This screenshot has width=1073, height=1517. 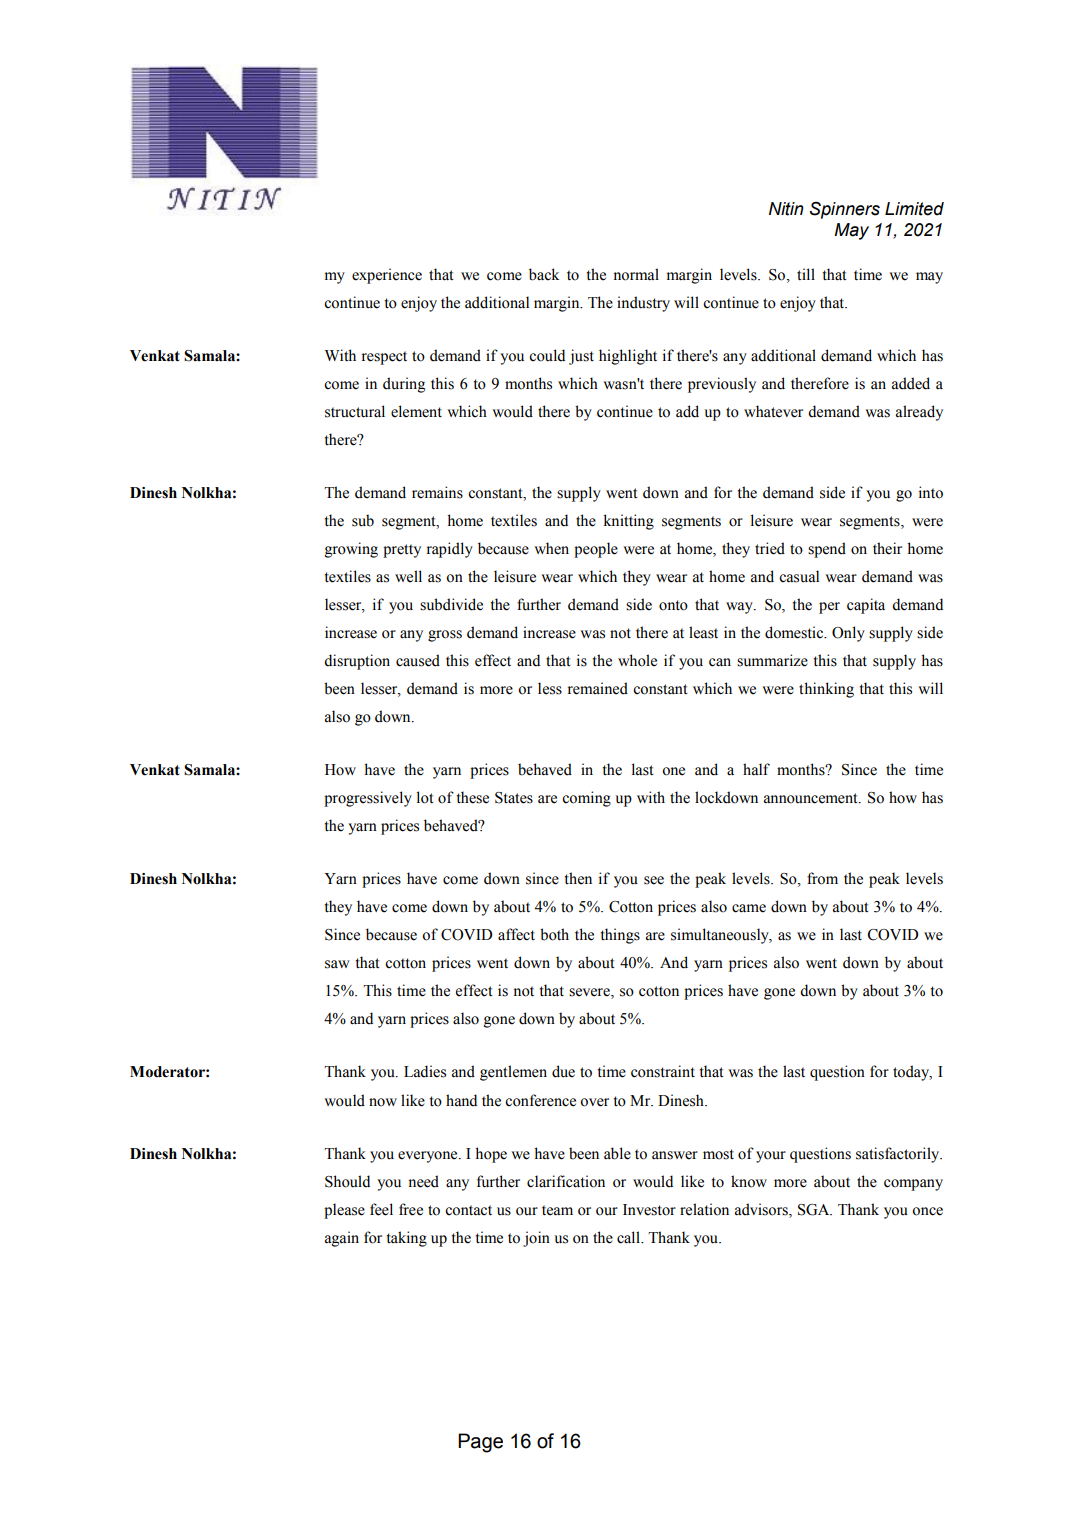 I want to click on Page, so click(x=480, y=1443).
